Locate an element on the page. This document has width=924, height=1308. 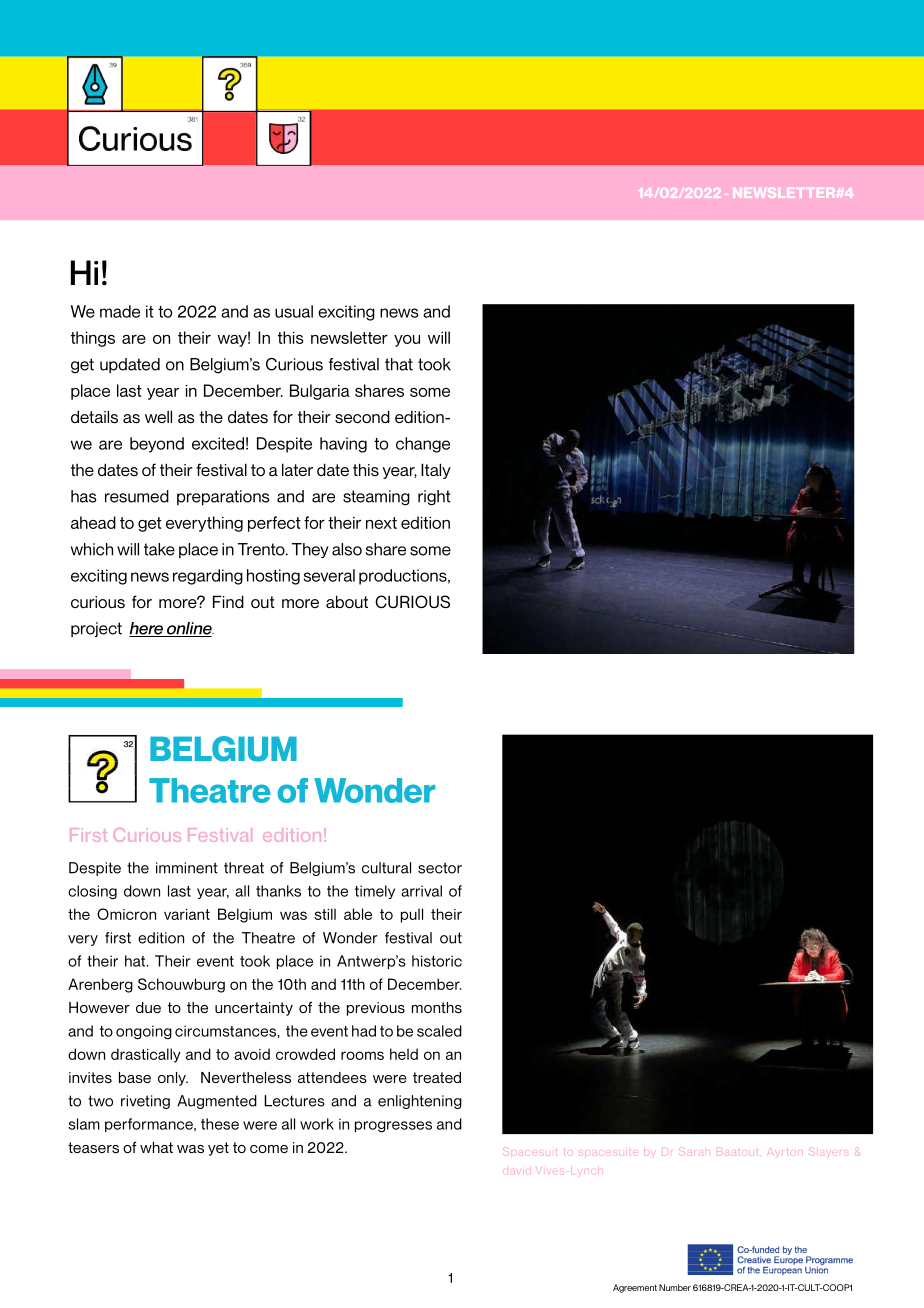
historic is located at coordinates (437, 961).
